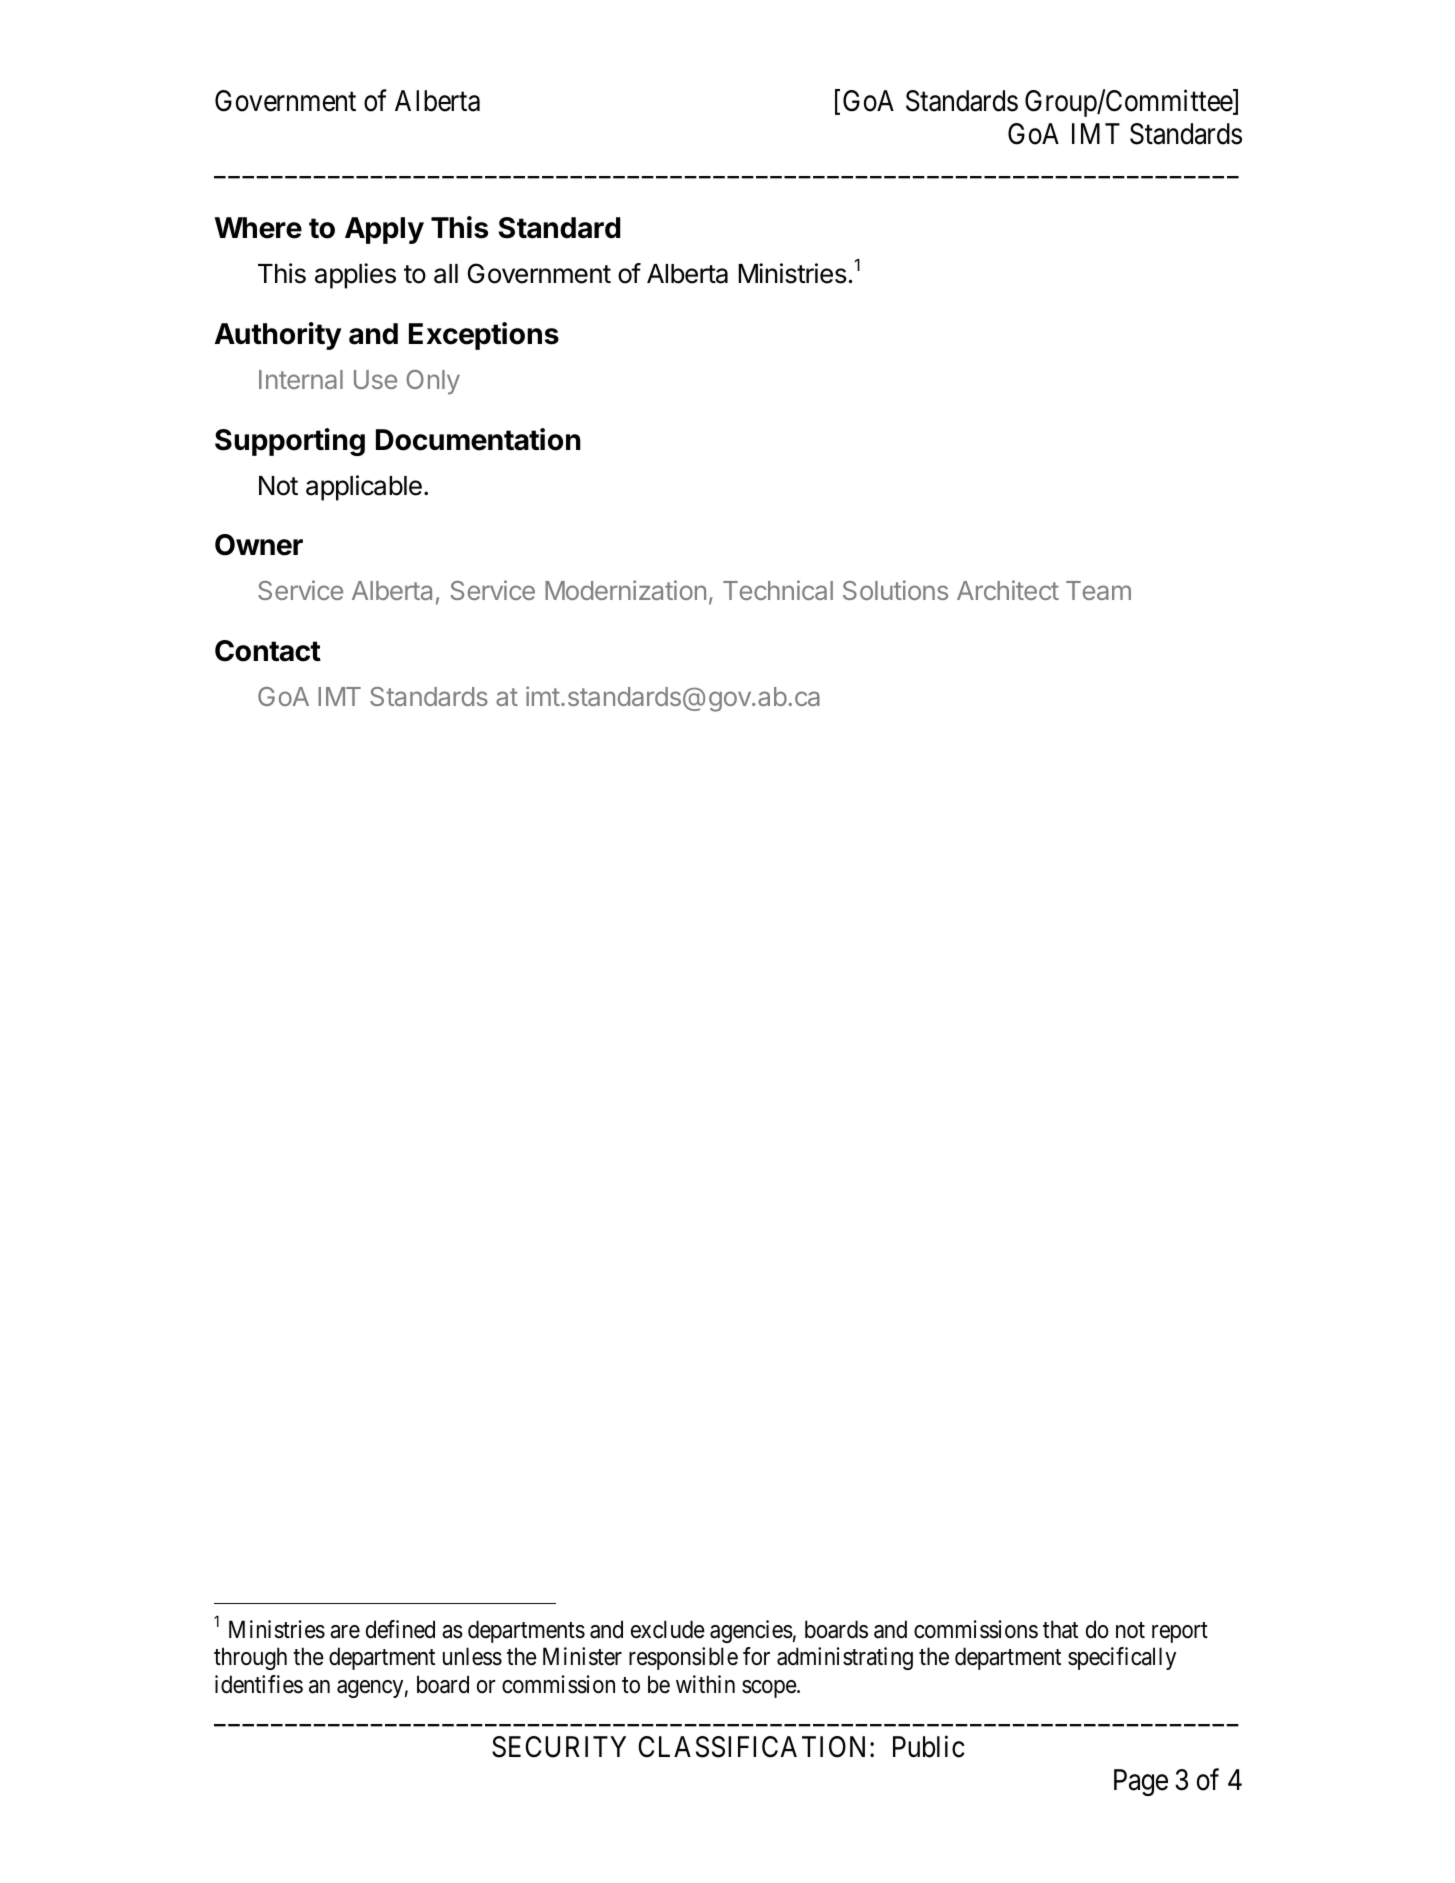 The height and width of the image is (1883, 1455). What do you see at coordinates (1098, 590) in the image?
I see `Team` at bounding box center [1098, 590].
